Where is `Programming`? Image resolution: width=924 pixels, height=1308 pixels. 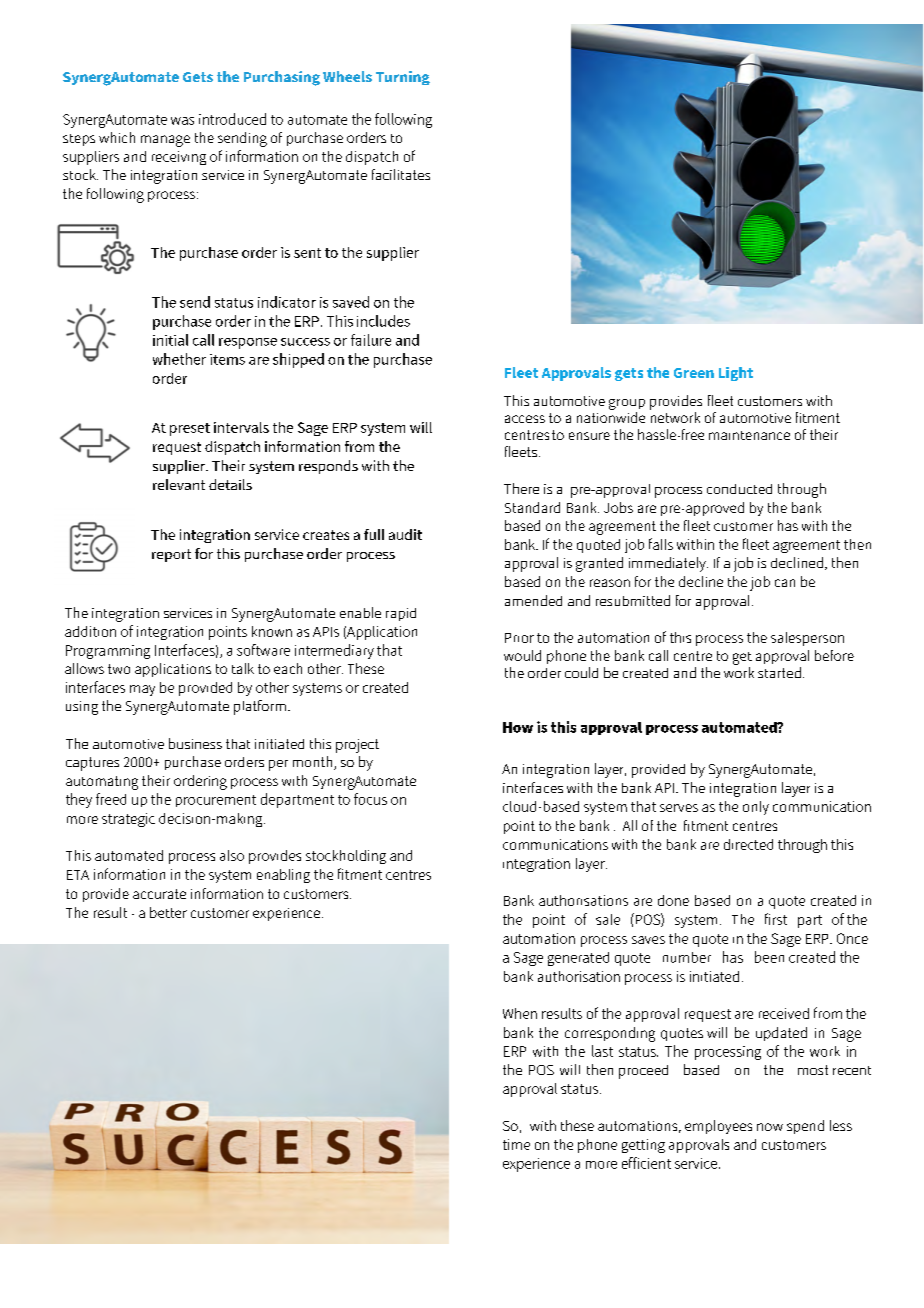 Programming is located at coordinates (108, 652).
